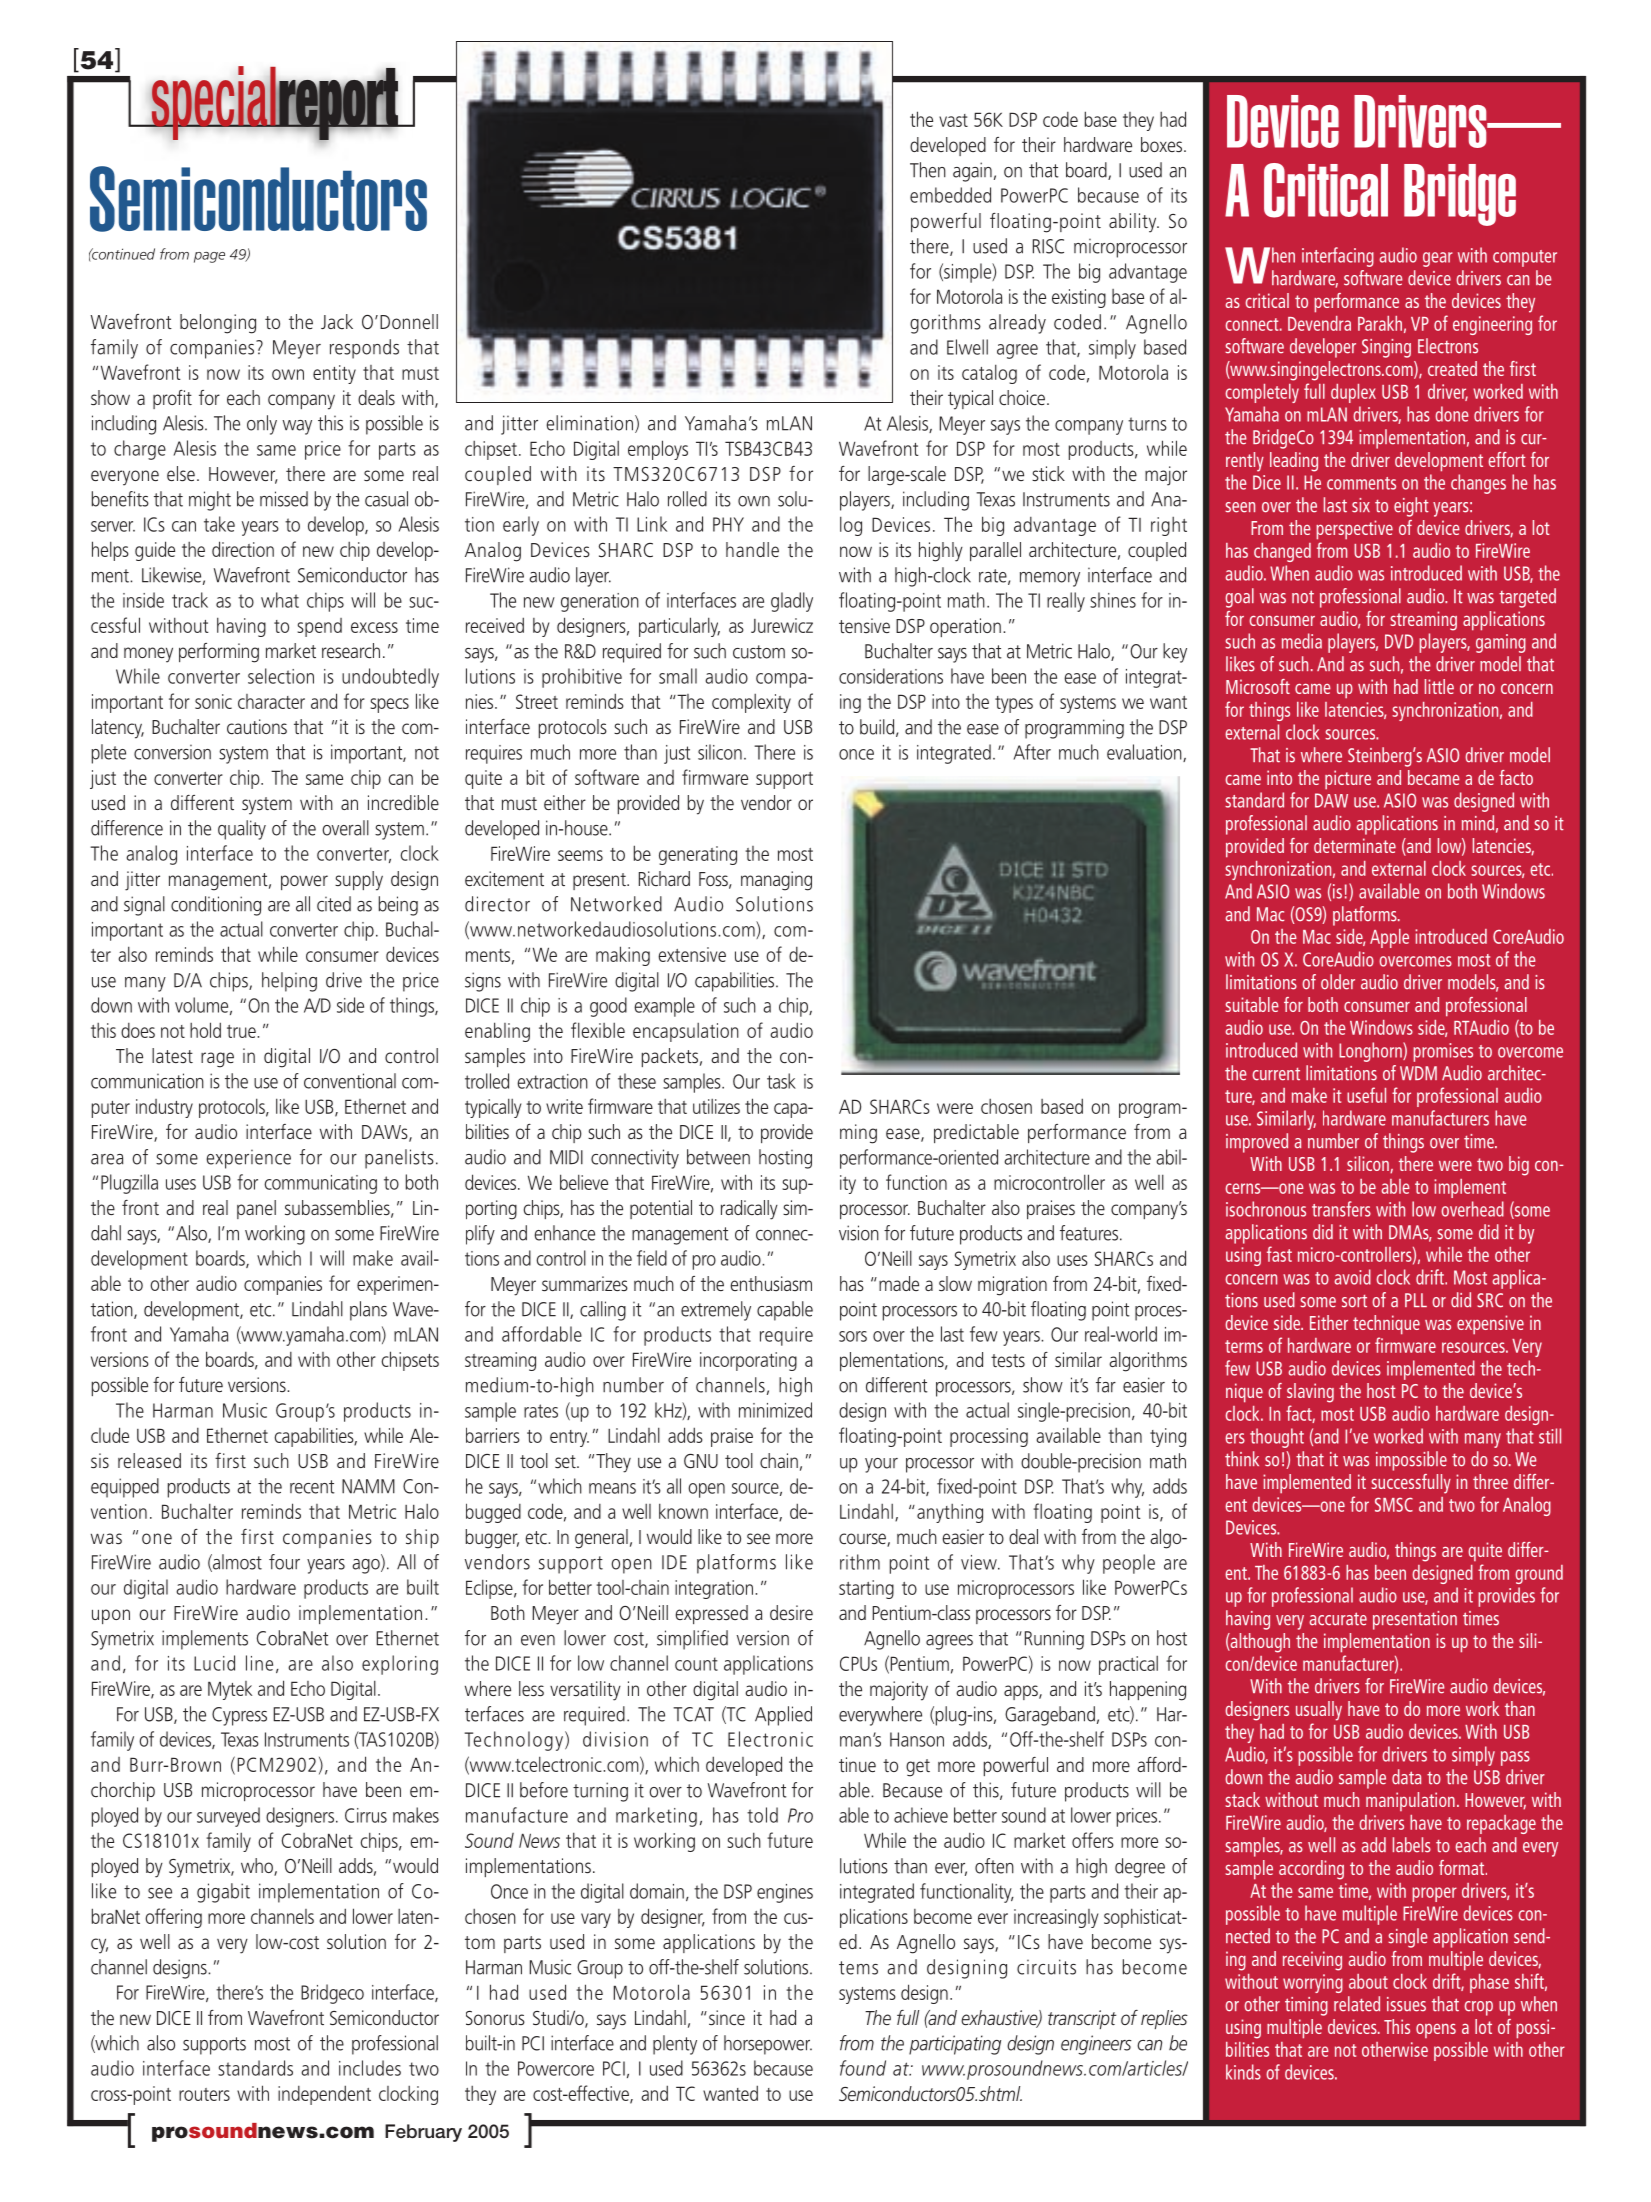 The height and width of the screenshot is (2202, 1651). I want to click on interfacing, so click(1338, 257).
